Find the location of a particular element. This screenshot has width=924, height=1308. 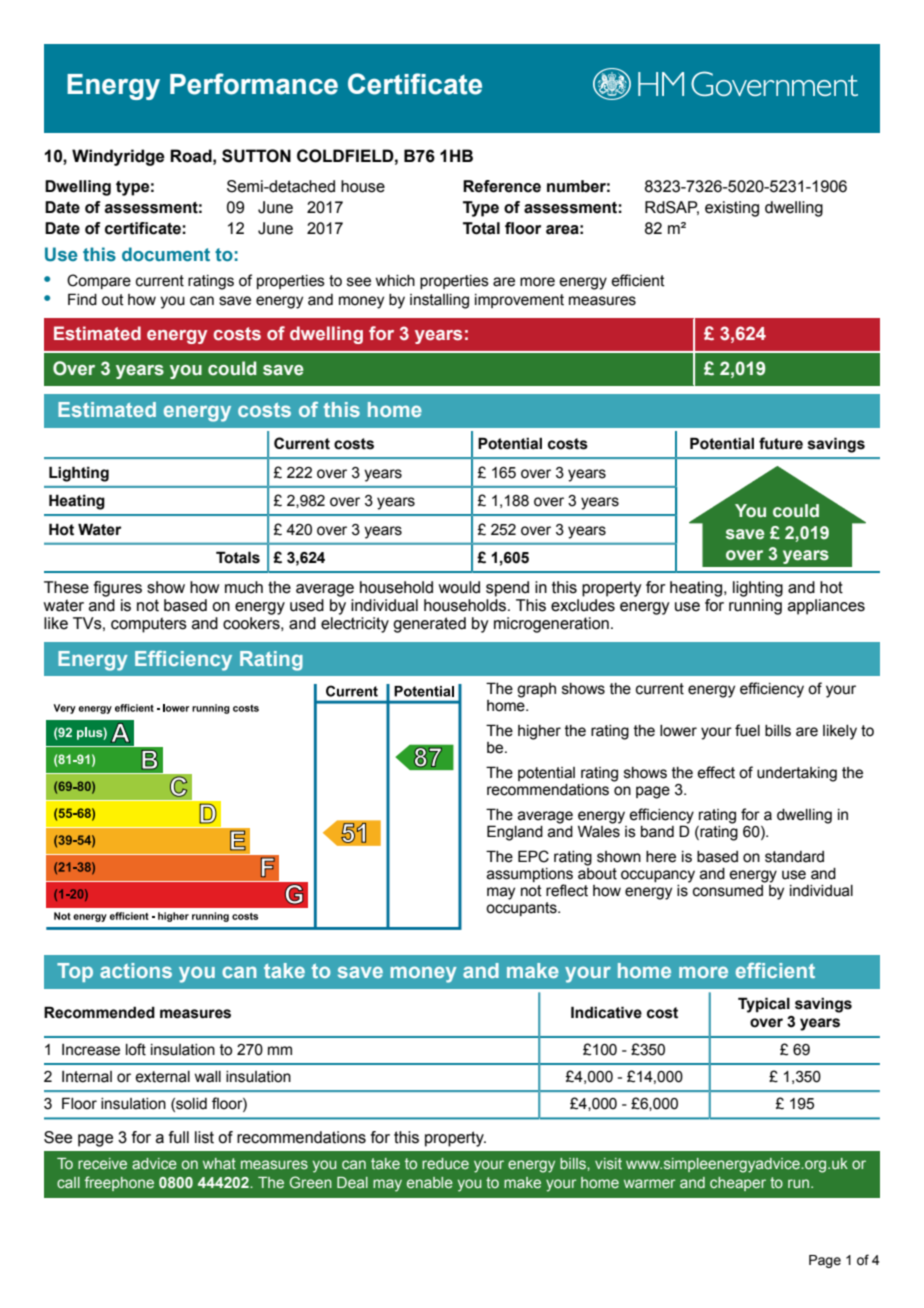

consumed is located at coordinates (729, 889).
